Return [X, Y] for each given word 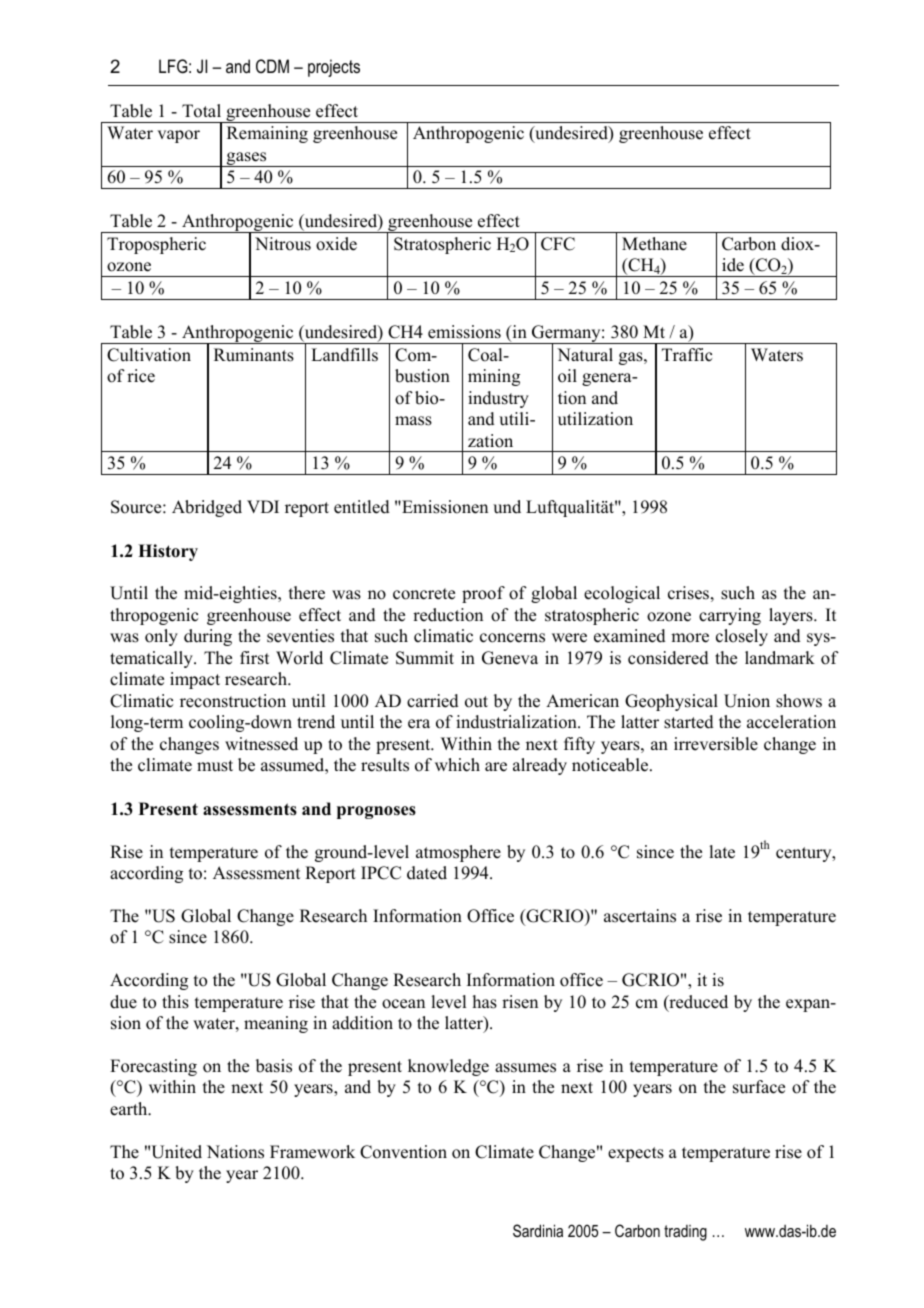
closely [742, 637]
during [208, 637]
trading [685, 1233]
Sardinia [538, 1230]
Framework [312, 1152]
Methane [654, 244]
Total [201, 111]
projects [334, 68]
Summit [425, 658]
